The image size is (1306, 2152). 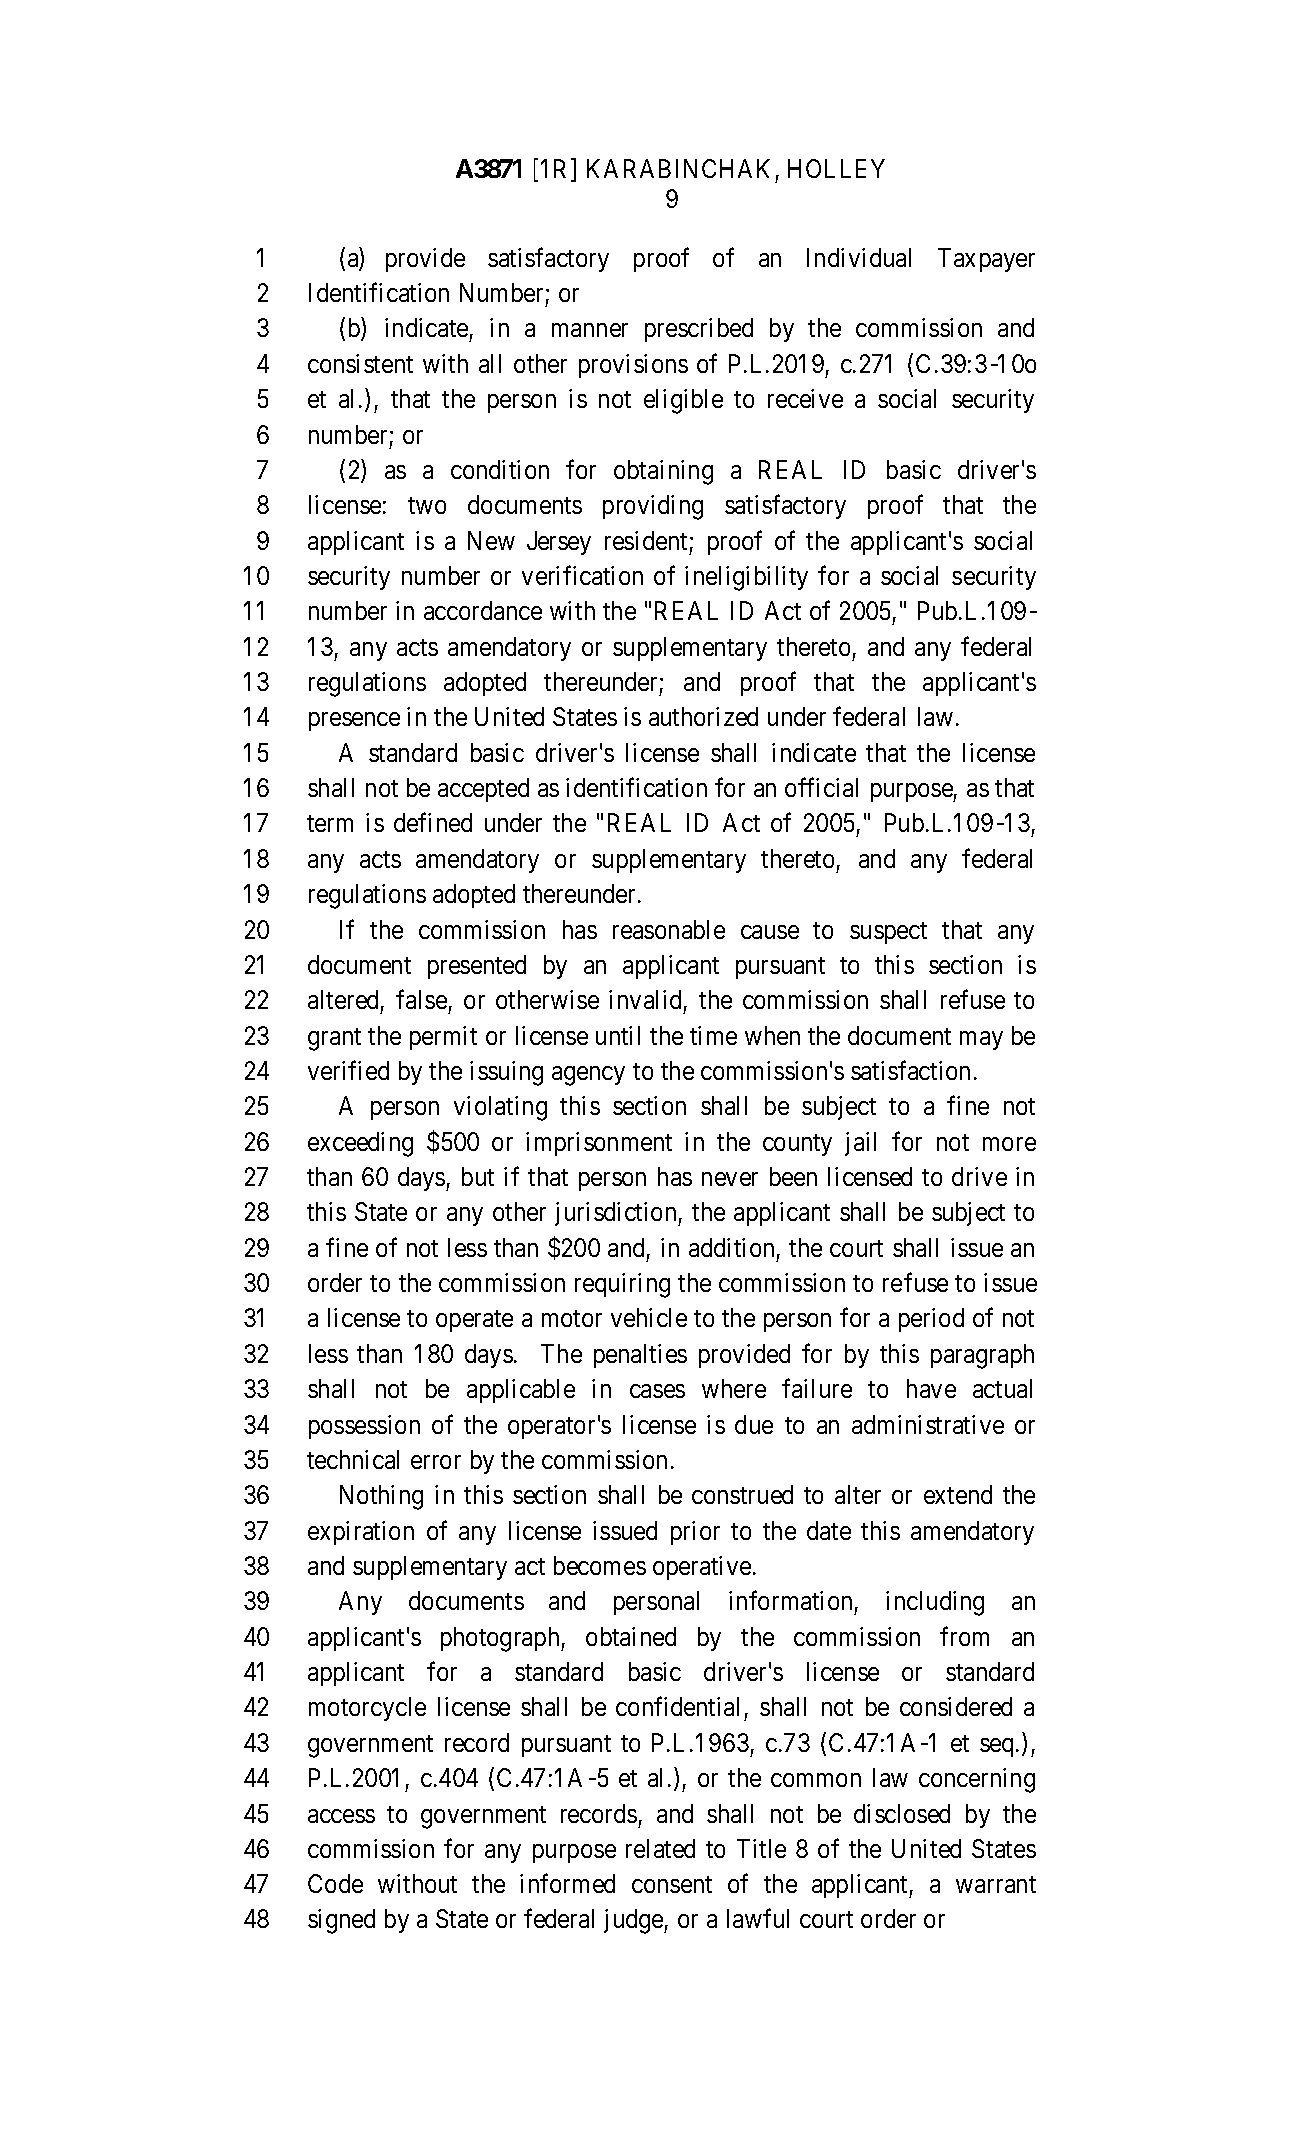 What do you see at coordinates (335, 1883) in the page?
I see `Code` at bounding box center [335, 1883].
